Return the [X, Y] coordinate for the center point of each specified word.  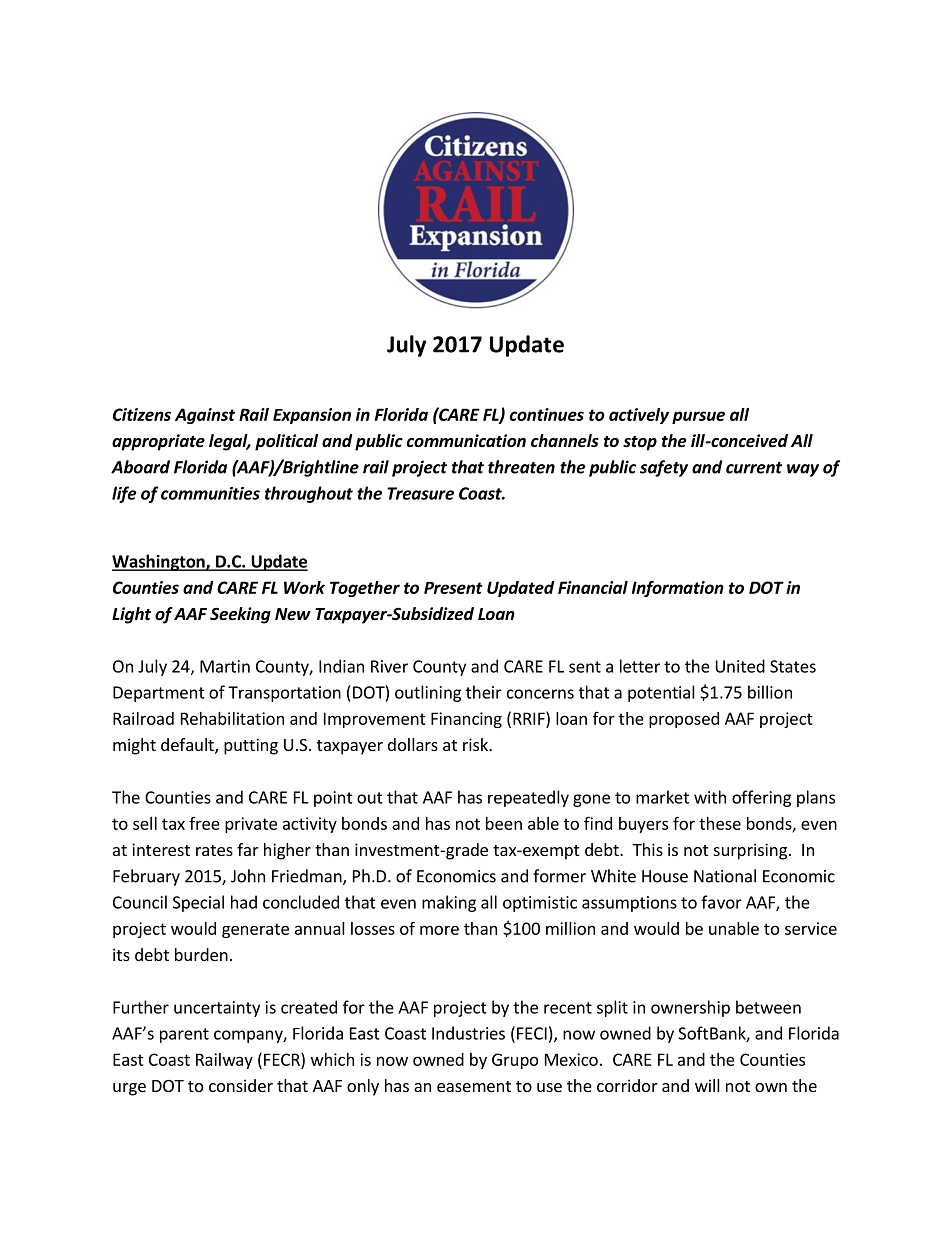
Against [205, 416]
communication [466, 441]
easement [474, 1086]
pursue [698, 417]
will [707, 1085]
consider [241, 1085]
